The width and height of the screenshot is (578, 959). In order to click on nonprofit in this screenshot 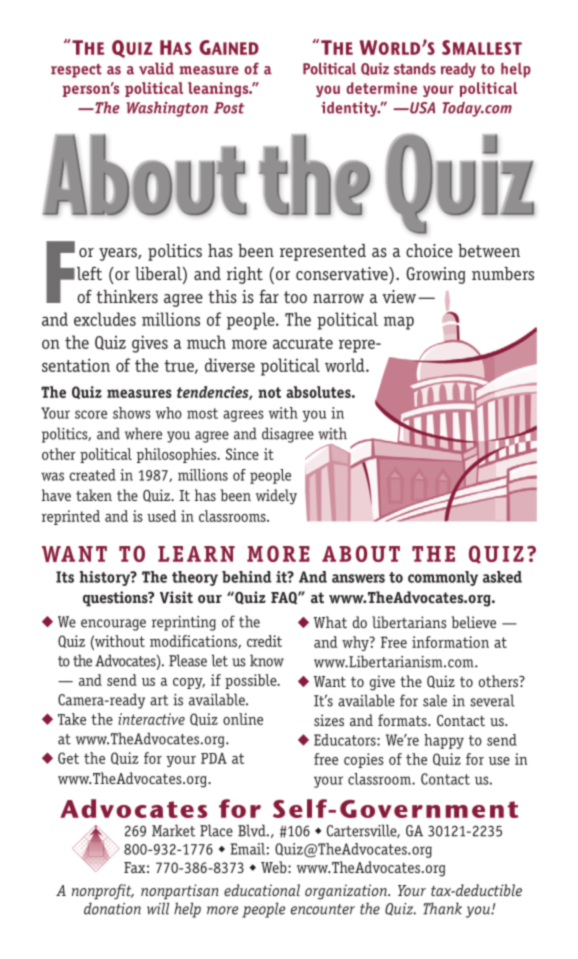, I will do `click(103, 892)`.
